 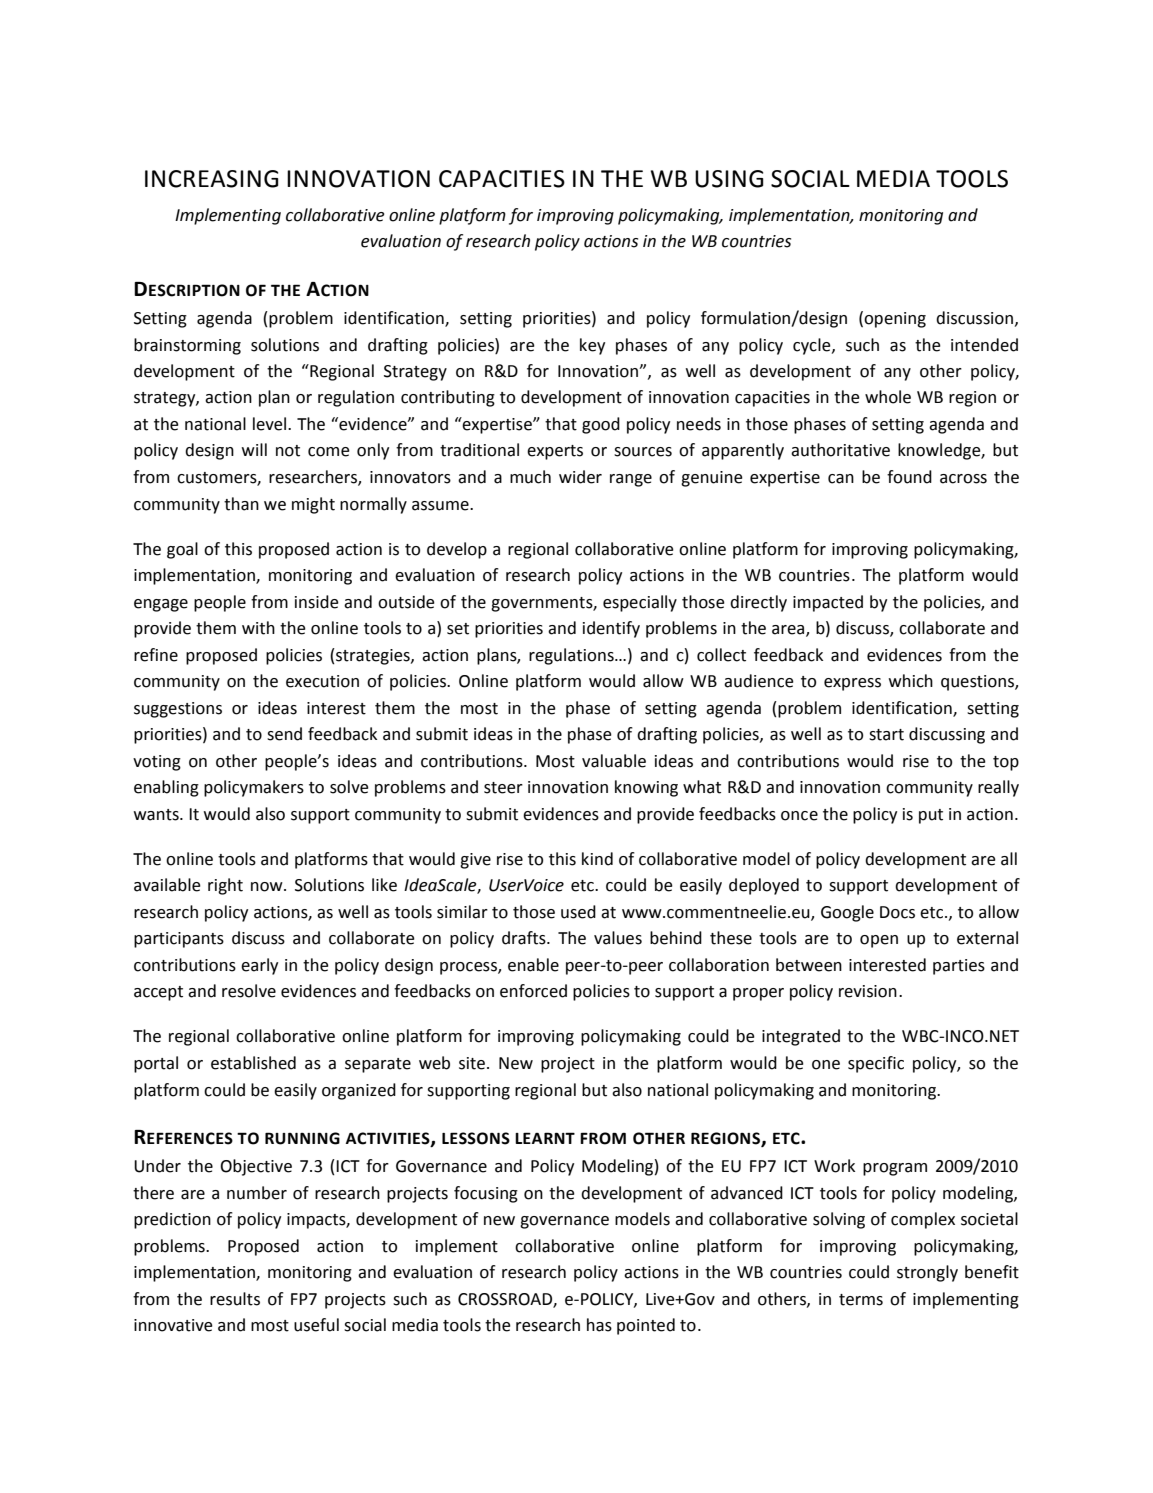 I want to click on intended, so click(x=984, y=345).
